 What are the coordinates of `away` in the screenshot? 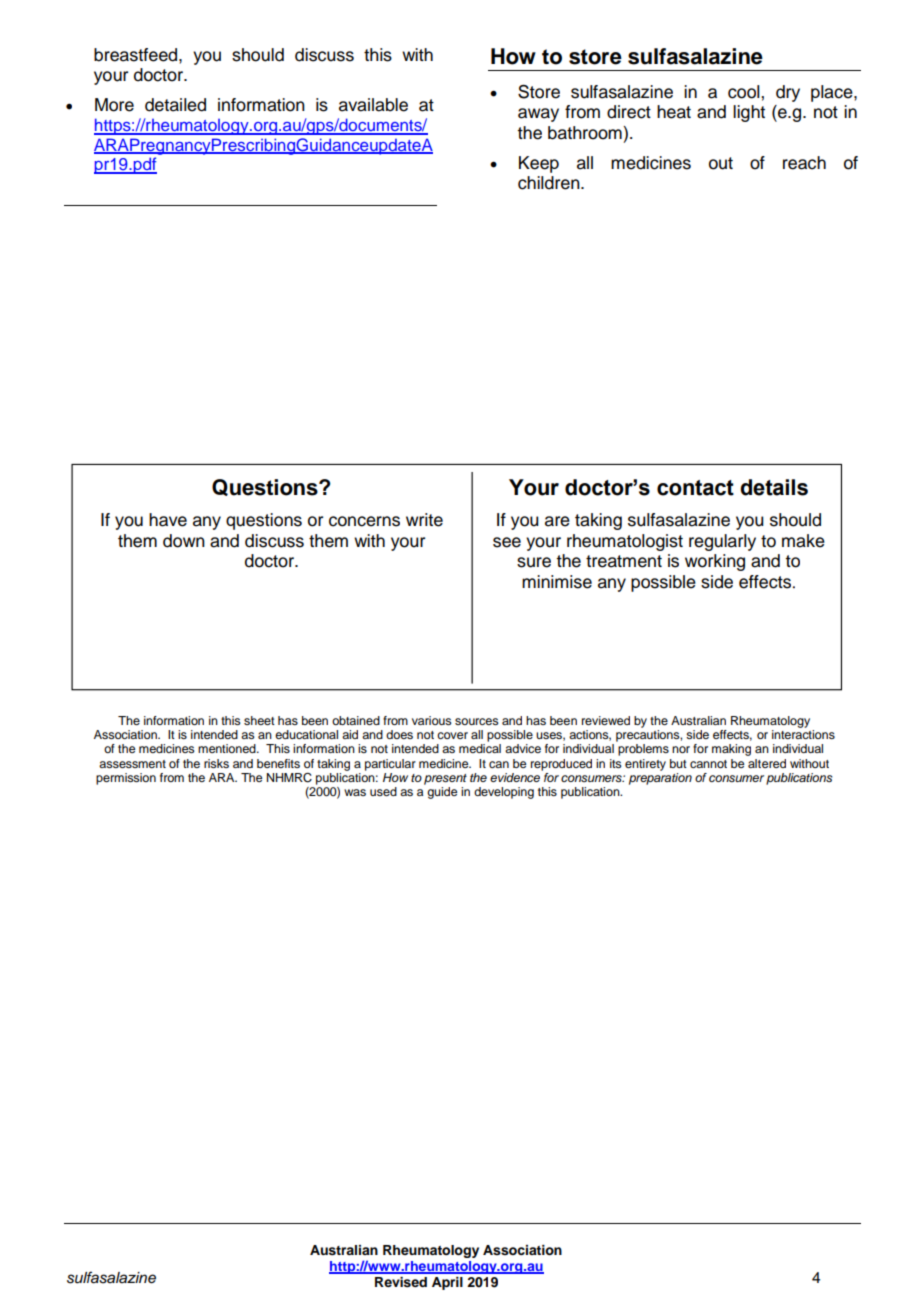 It's located at (538, 115).
